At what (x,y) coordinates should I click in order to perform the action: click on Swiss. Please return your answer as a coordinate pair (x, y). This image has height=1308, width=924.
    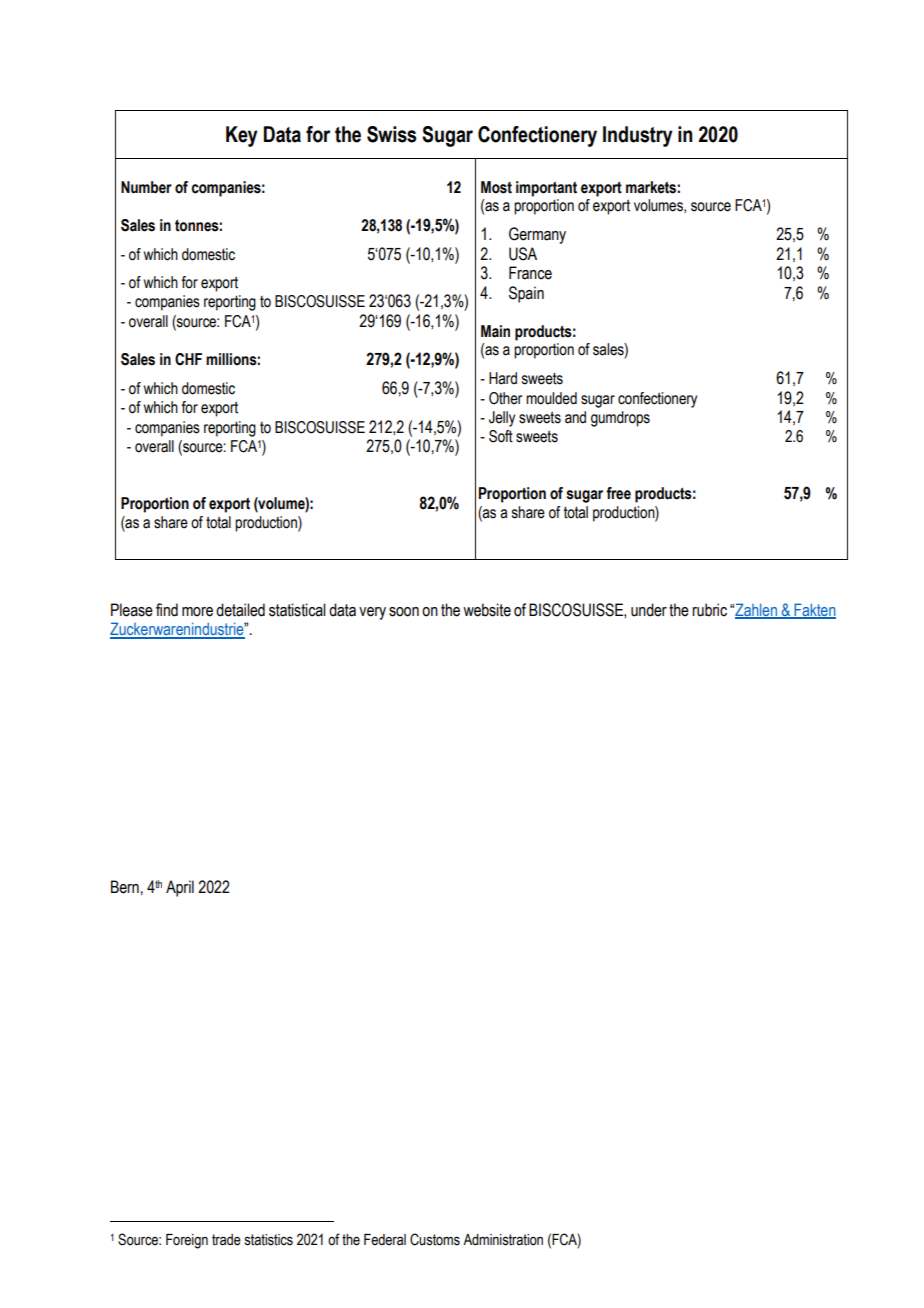
    Looking at the image, I should click on (391, 134).
